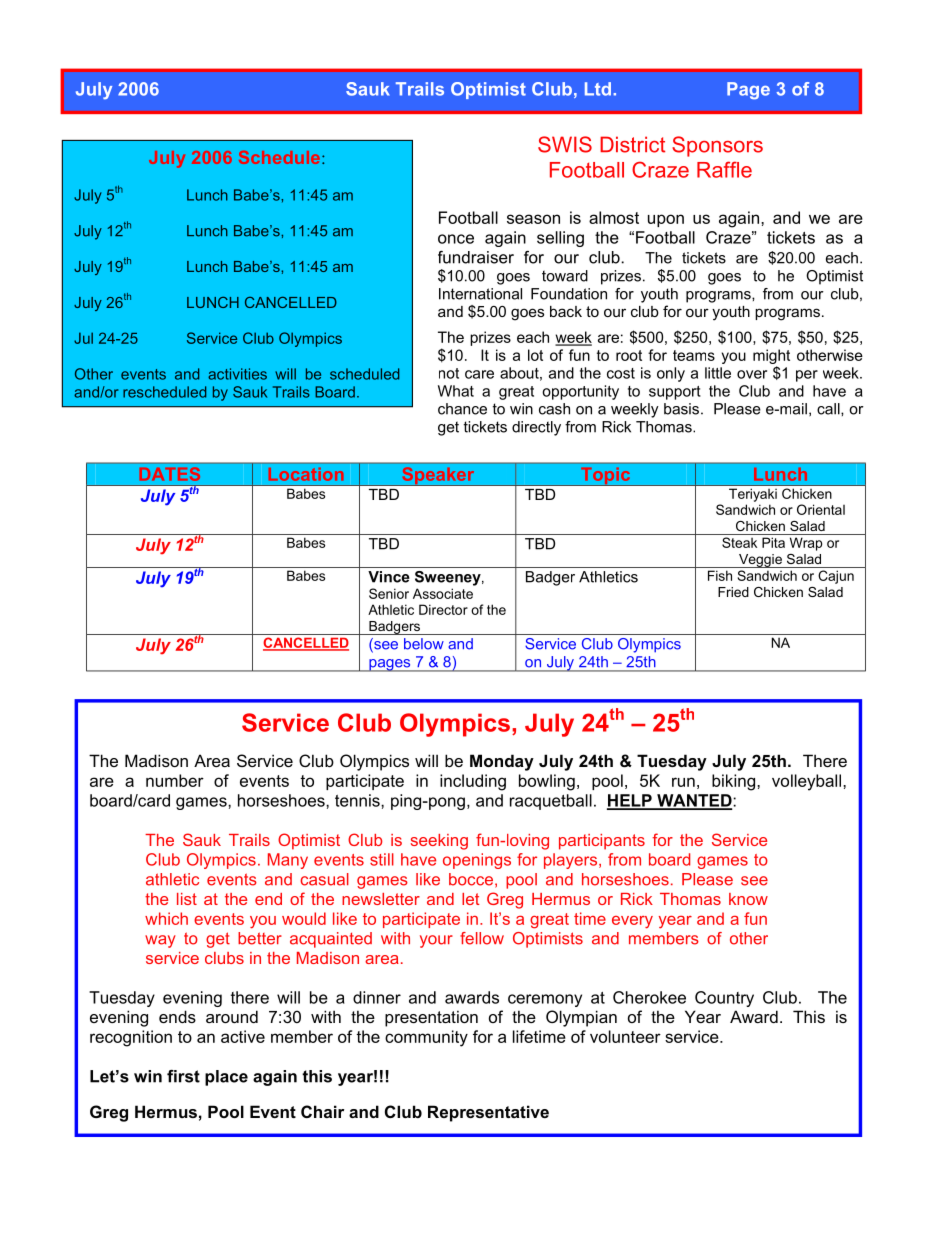 The image size is (952, 1233). What do you see at coordinates (717, 146) in the screenshot?
I see `Sponsors` at bounding box center [717, 146].
